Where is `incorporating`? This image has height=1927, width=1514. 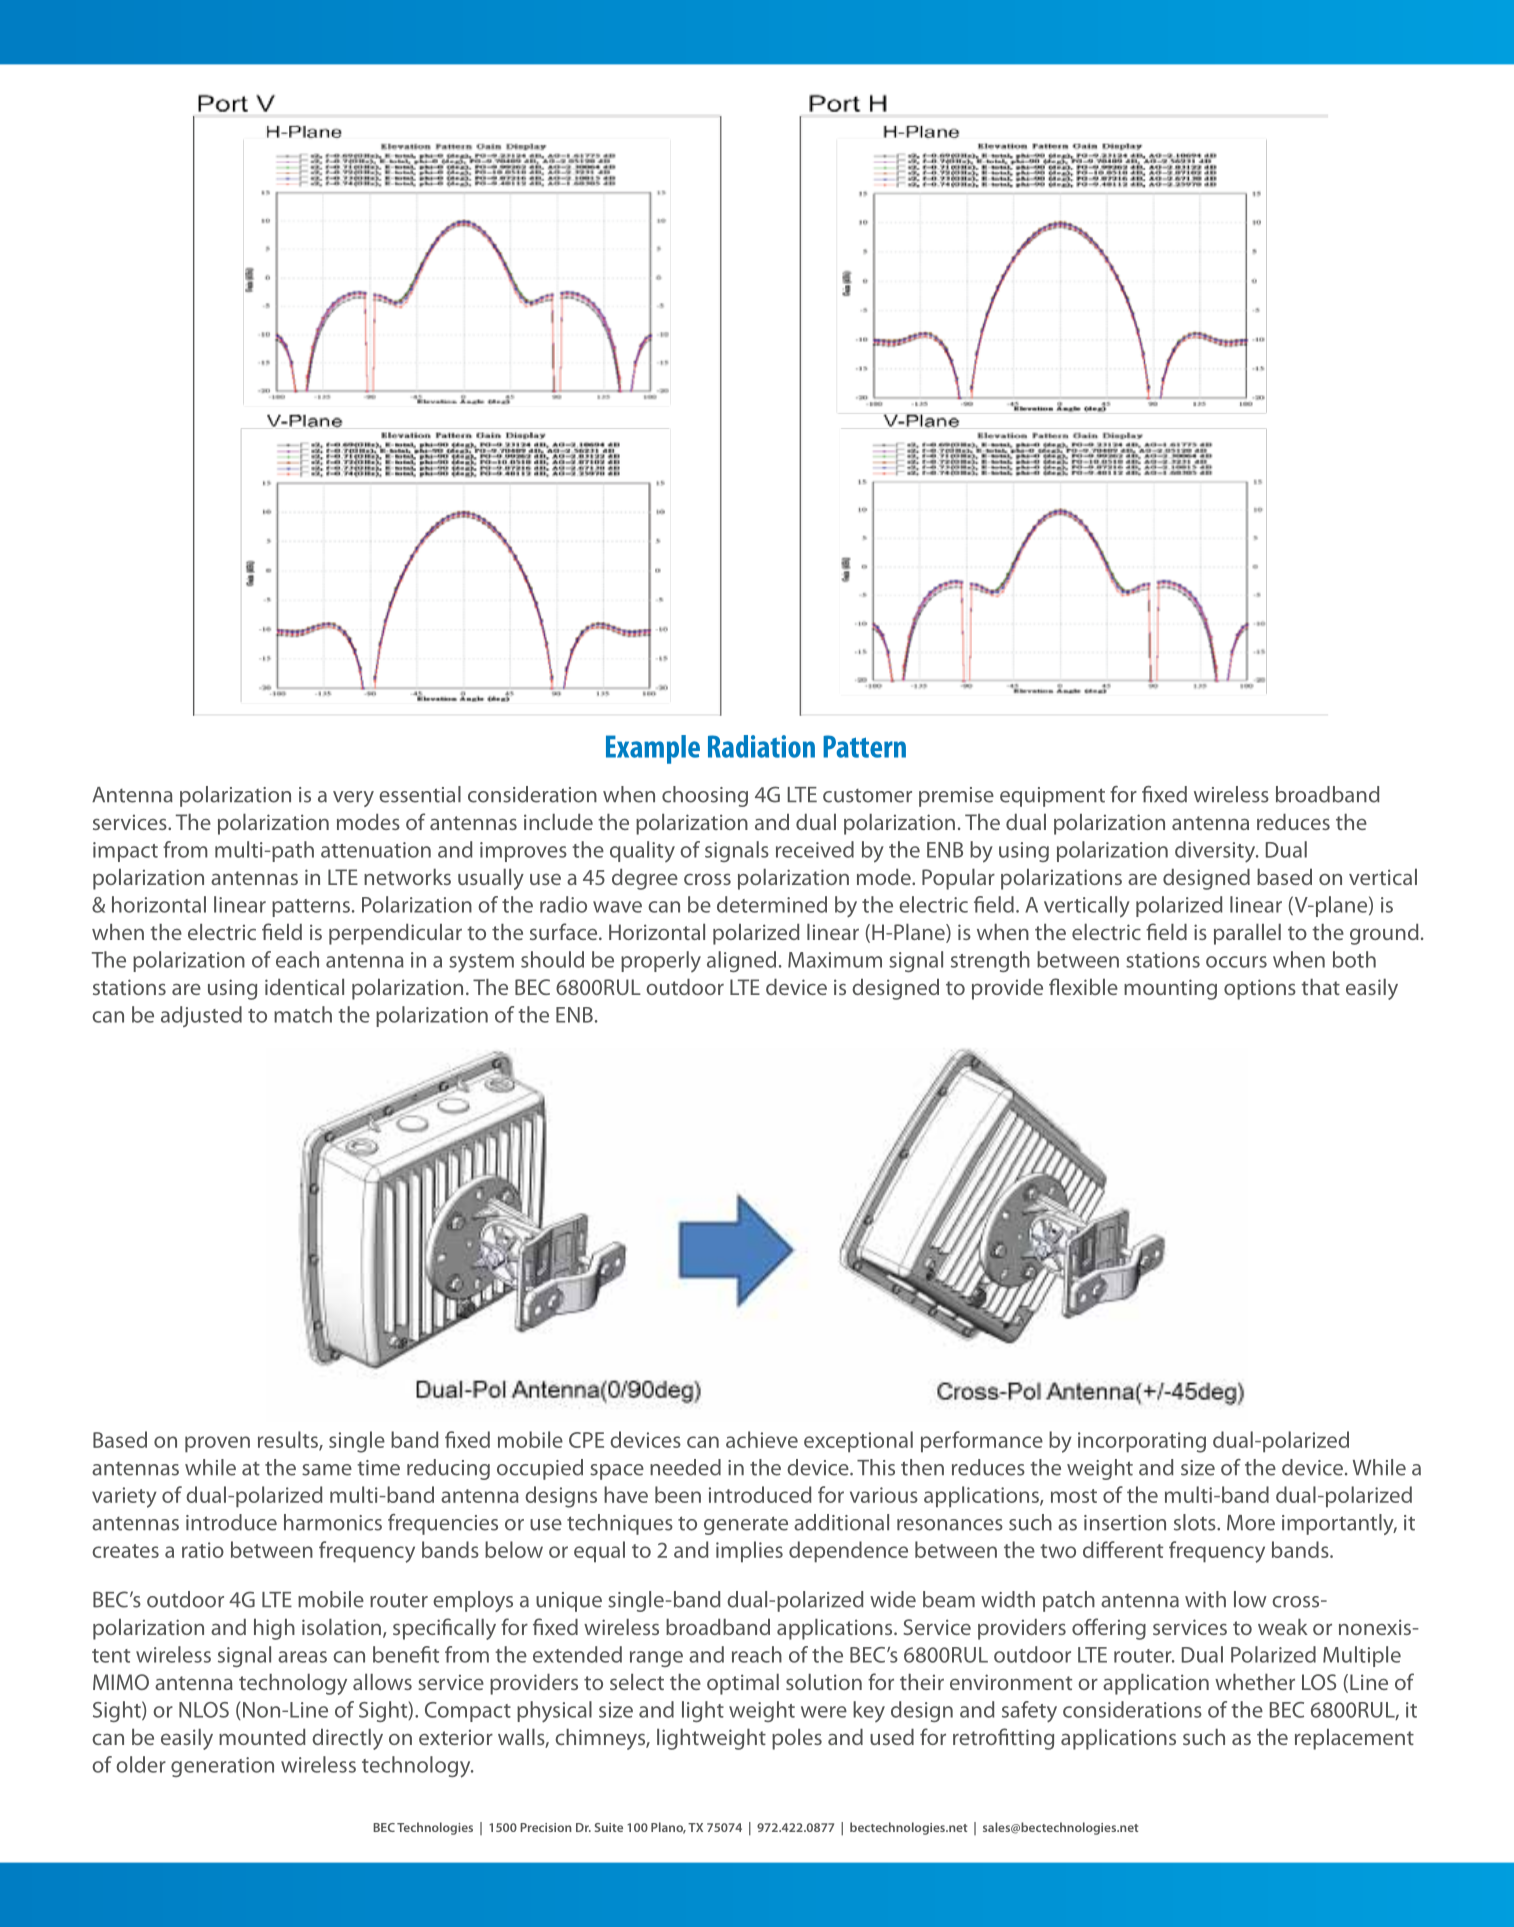 incorporating is located at coordinates (1142, 1442).
